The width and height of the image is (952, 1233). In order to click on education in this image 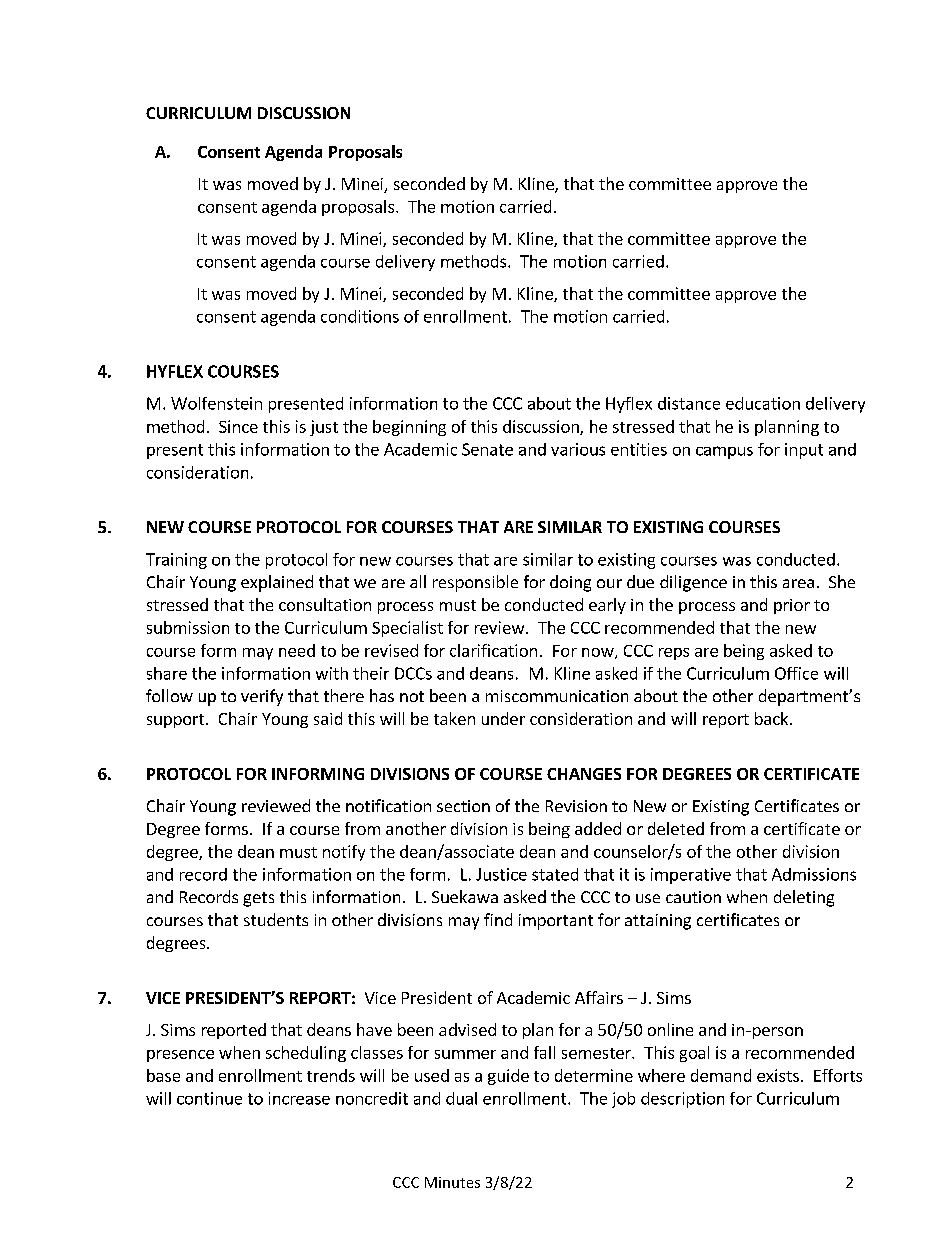, I will do `click(763, 403)`.
